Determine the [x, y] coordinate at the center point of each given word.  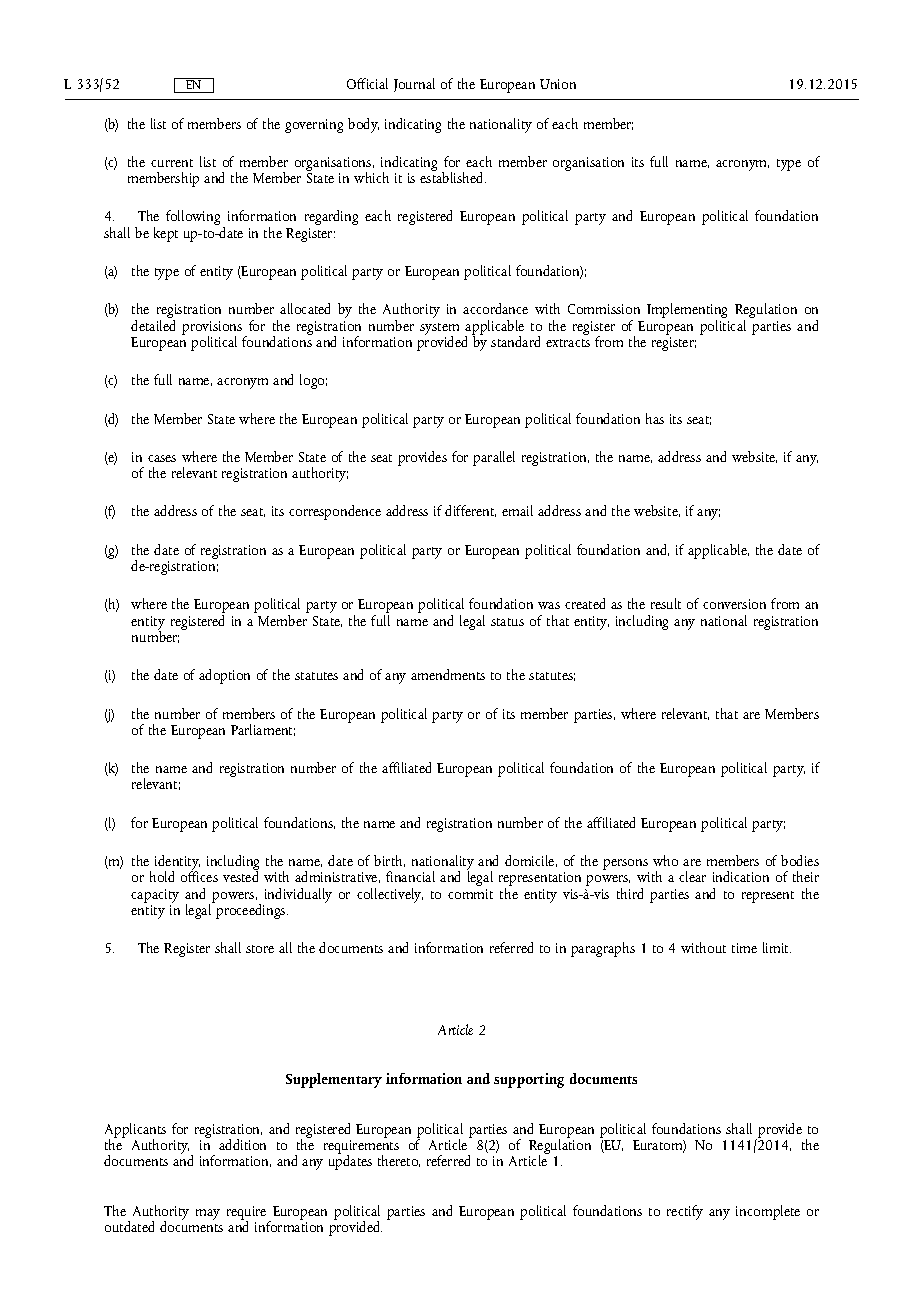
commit [470, 894]
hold [162, 876]
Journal [414, 85]
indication [741, 876]
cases [162, 458]
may [208, 1214]
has [655, 418]
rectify [685, 1212]
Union [558, 84]
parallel [494, 458]
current [172, 163]
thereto [399, 1161]
